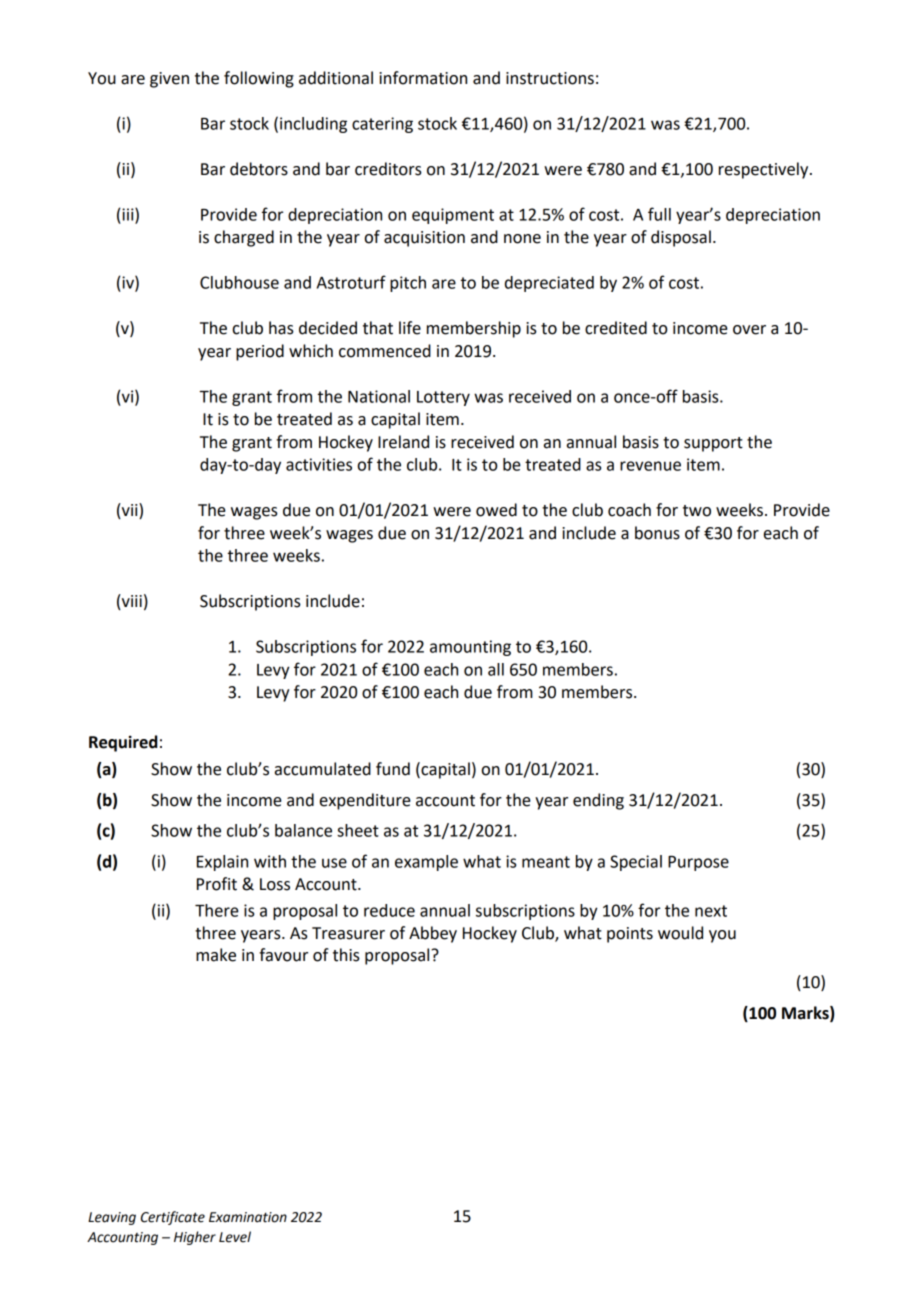  Describe the element at coordinates (403, 442) in the screenshot. I see `Ireland` at that location.
